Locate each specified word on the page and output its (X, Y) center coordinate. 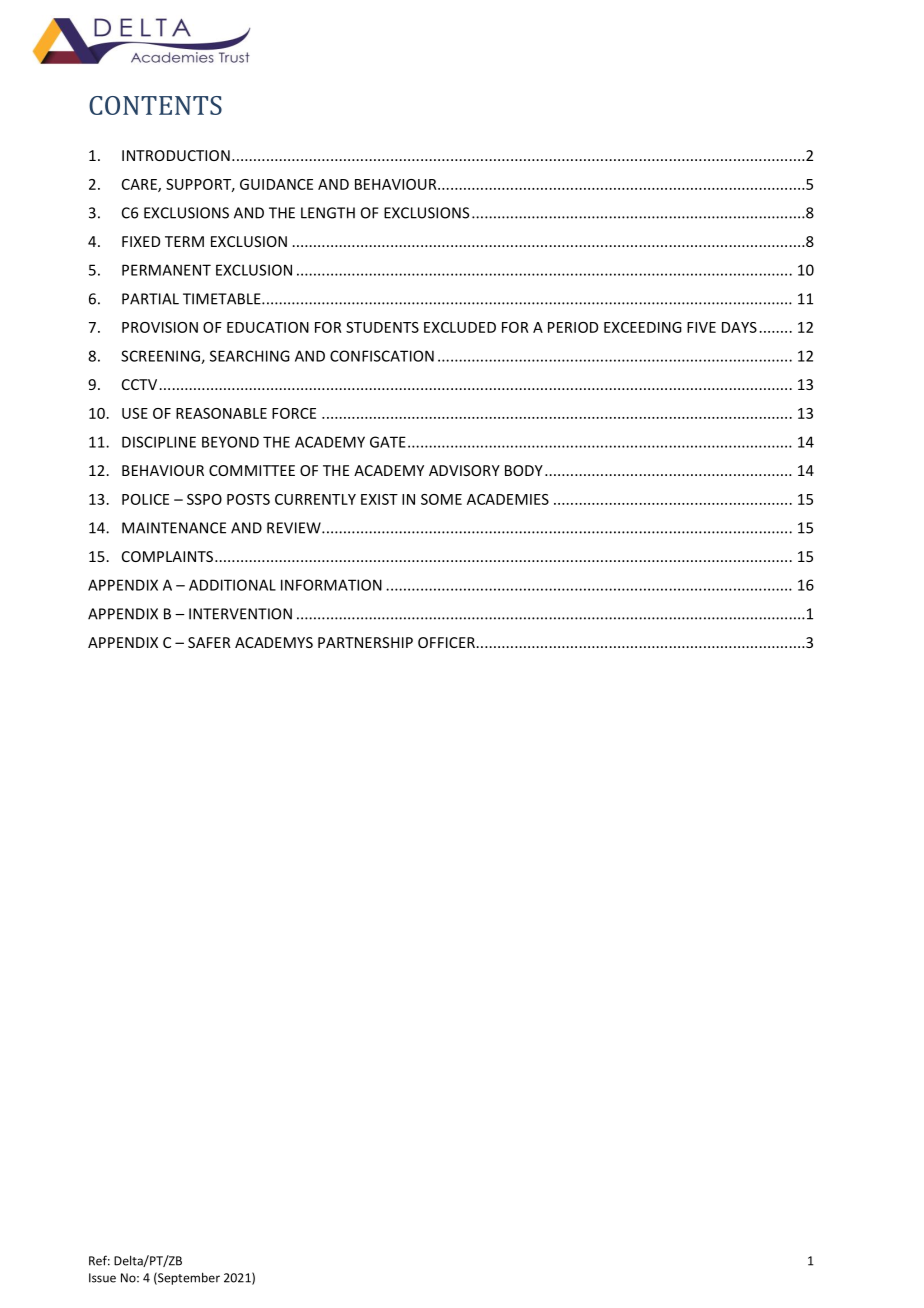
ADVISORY (464, 470)
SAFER (209, 642)
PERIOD (573, 327)
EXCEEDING (643, 327)
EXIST (379, 499)
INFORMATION (331, 585)
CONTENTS (155, 105)
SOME (441, 499)
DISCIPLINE (159, 442)
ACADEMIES (508, 499)
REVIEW (295, 528)
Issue (102, 1278)
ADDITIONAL (232, 585)
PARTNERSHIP (365, 642)
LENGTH (328, 213)
